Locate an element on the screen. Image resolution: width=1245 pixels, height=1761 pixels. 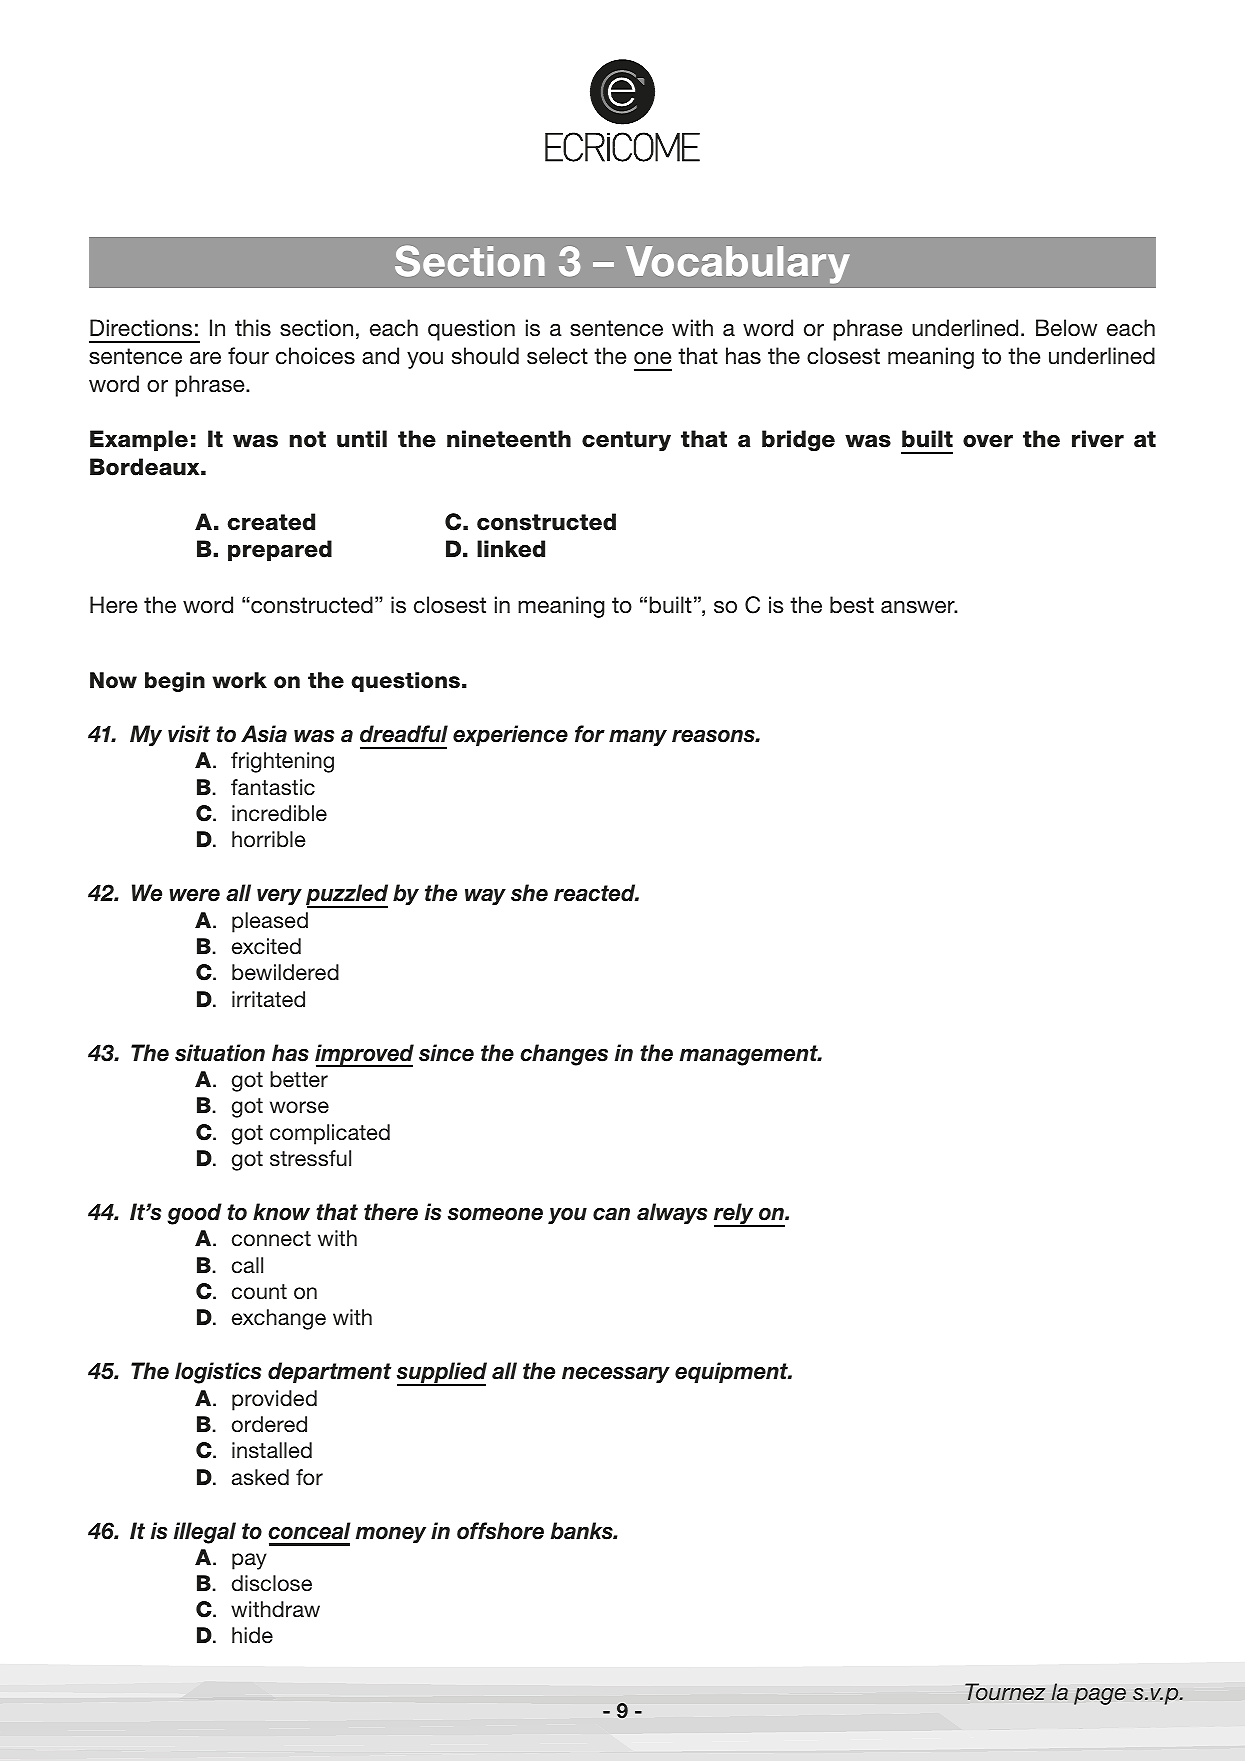
hide is located at coordinates (252, 1635).
